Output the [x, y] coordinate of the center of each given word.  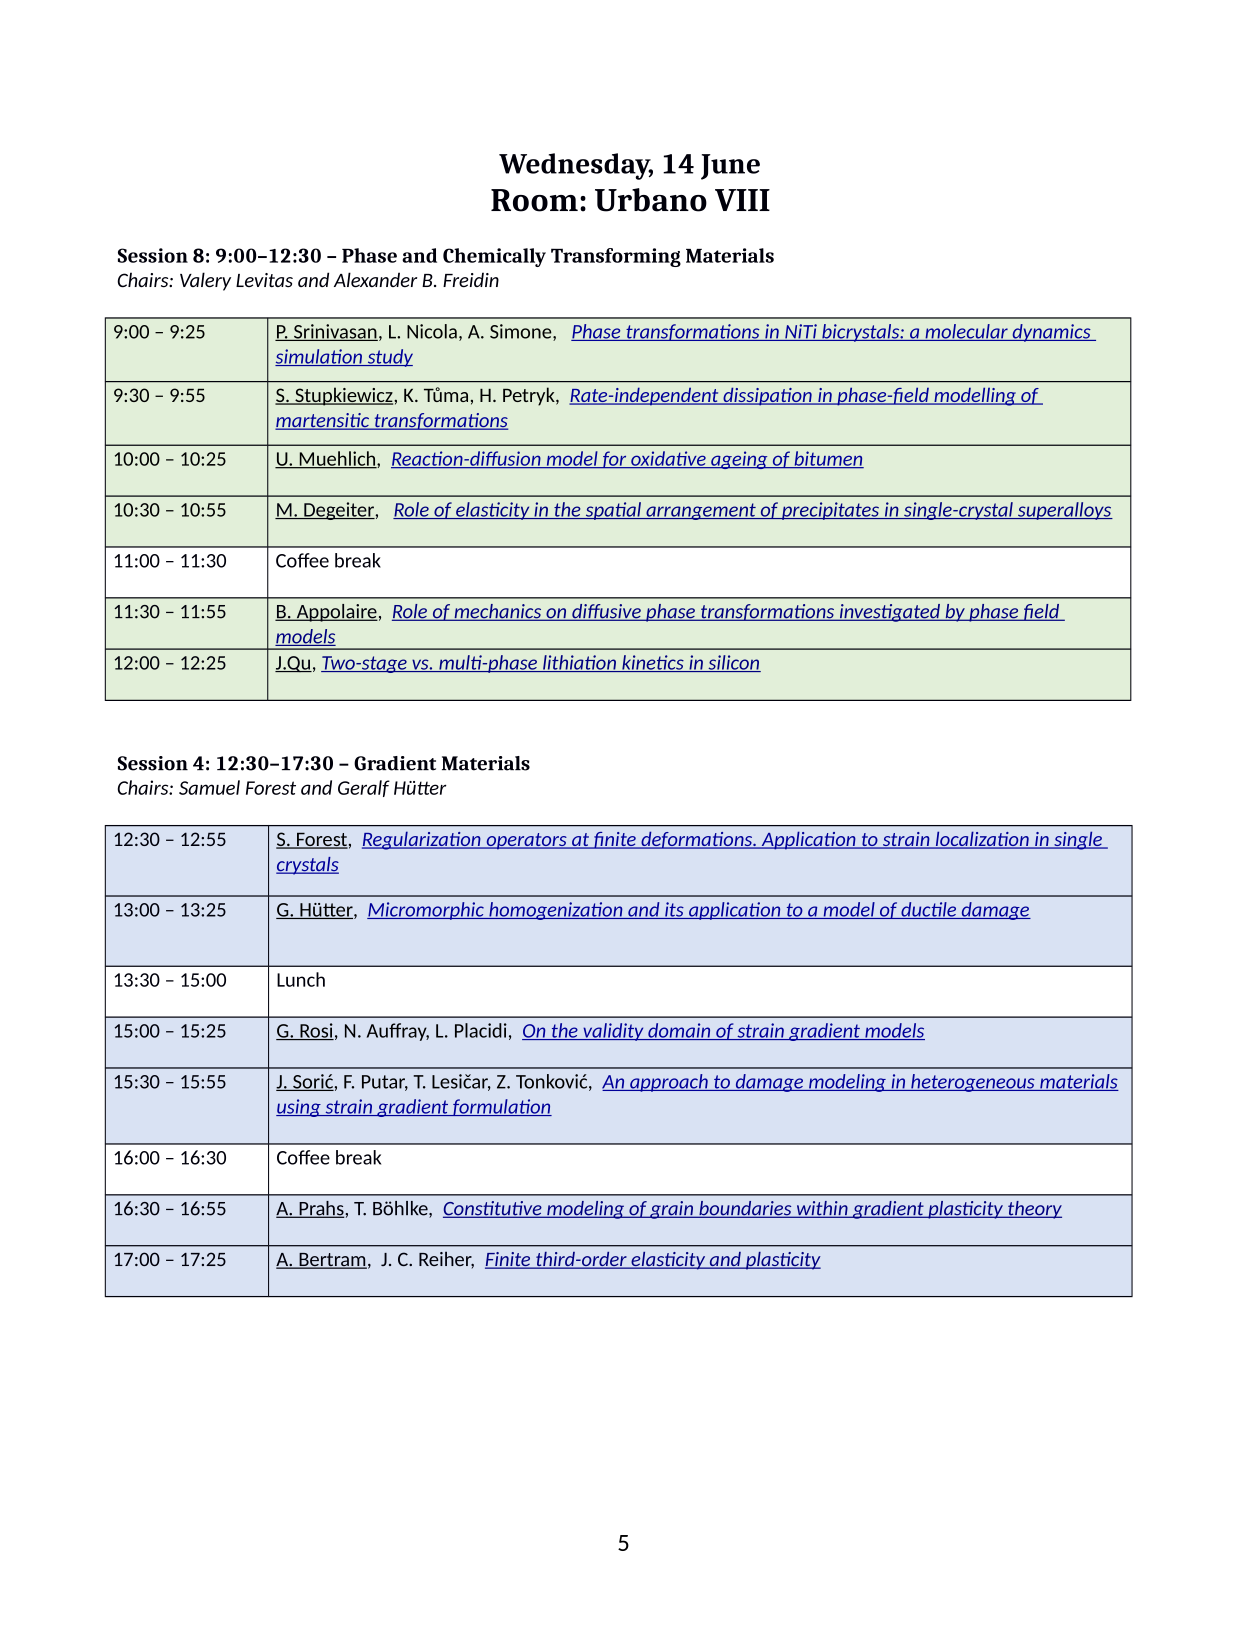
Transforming [616, 257]
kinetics [653, 663]
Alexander [375, 280]
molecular [966, 332]
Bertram [332, 1261]
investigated [889, 613]
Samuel [209, 787]
